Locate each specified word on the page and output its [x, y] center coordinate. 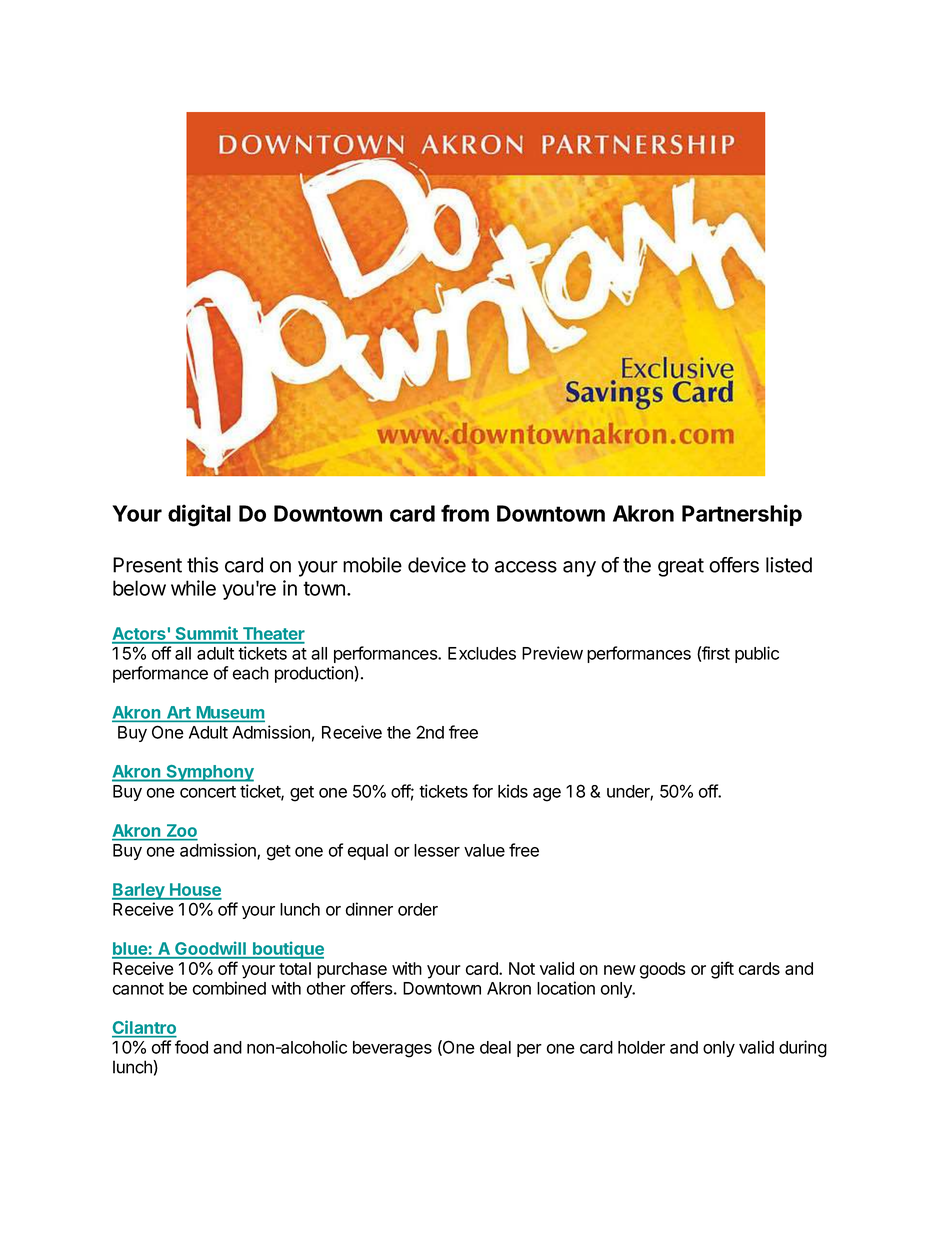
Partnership [742, 515]
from [465, 513]
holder [641, 1047]
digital [199, 515]
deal [495, 1047]
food [191, 1047]
